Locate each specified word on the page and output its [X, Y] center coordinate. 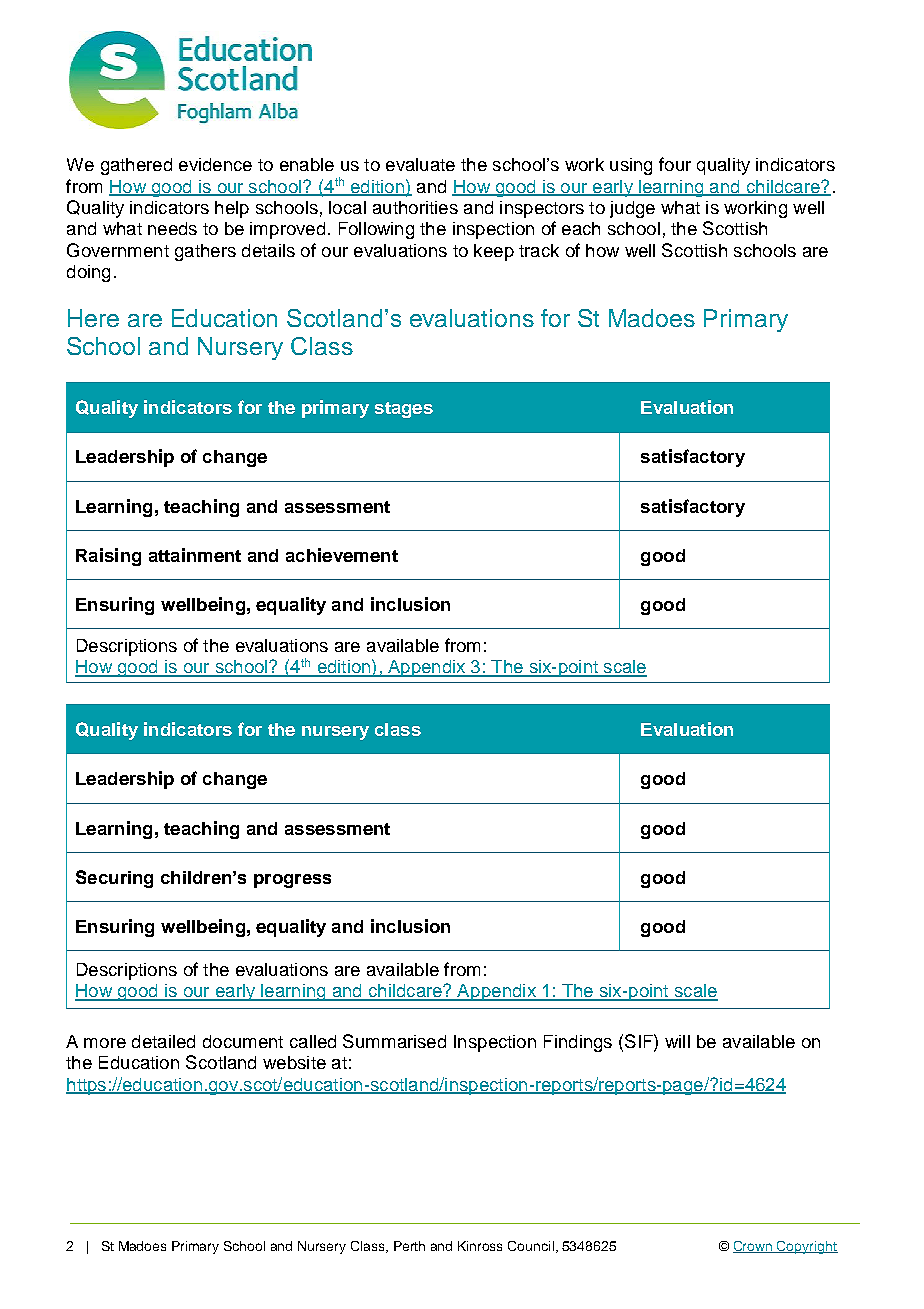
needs [172, 228]
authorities [415, 207]
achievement [342, 555]
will [677, 1041]
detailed [163, 1041]
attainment [195, 555]
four [675, 164]
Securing [114, 879]
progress [292, 881]
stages [404, 410]
